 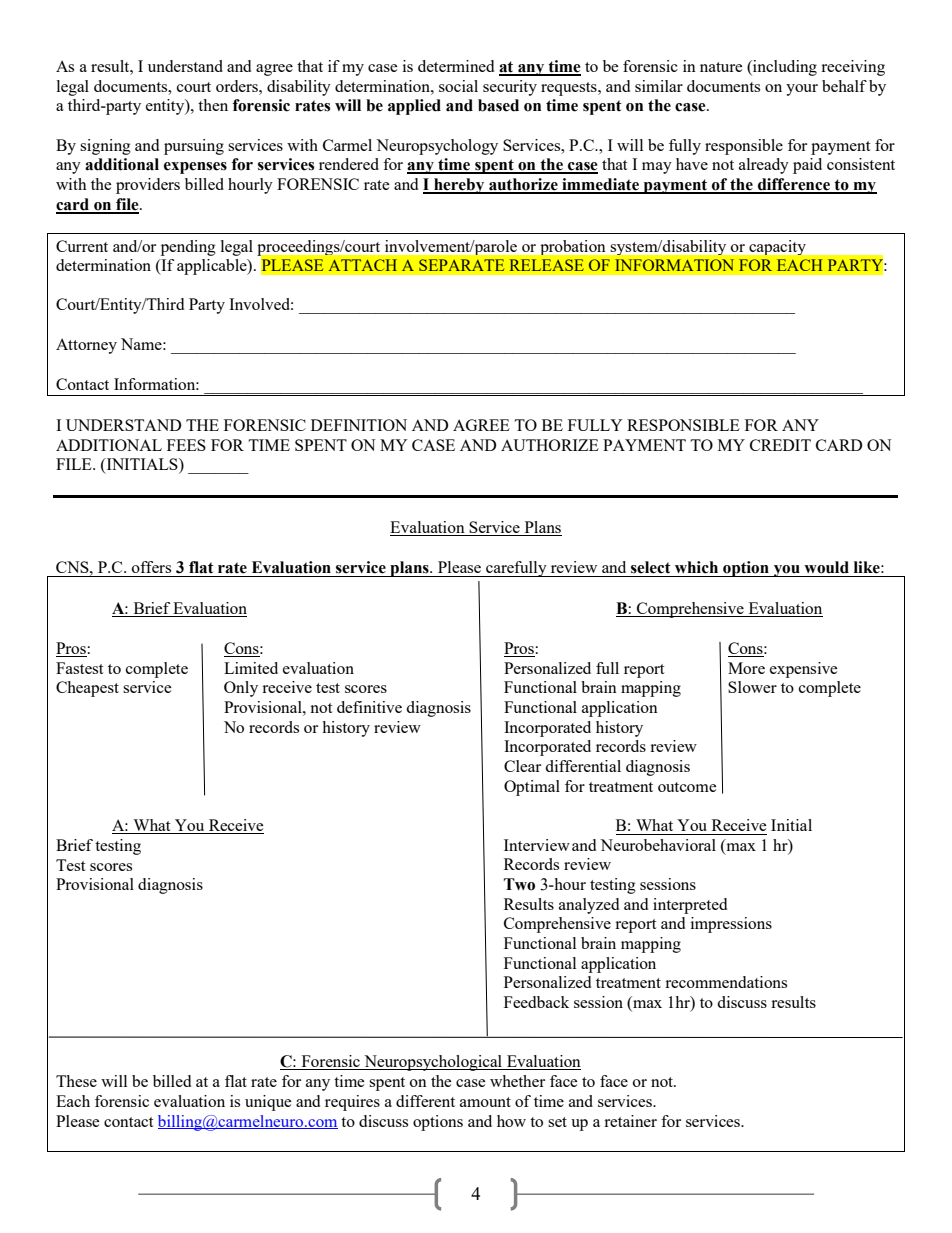 What do you see at coordinates (687, 787) in the page?
I see `outcome` at bounding box center [687, 787].
